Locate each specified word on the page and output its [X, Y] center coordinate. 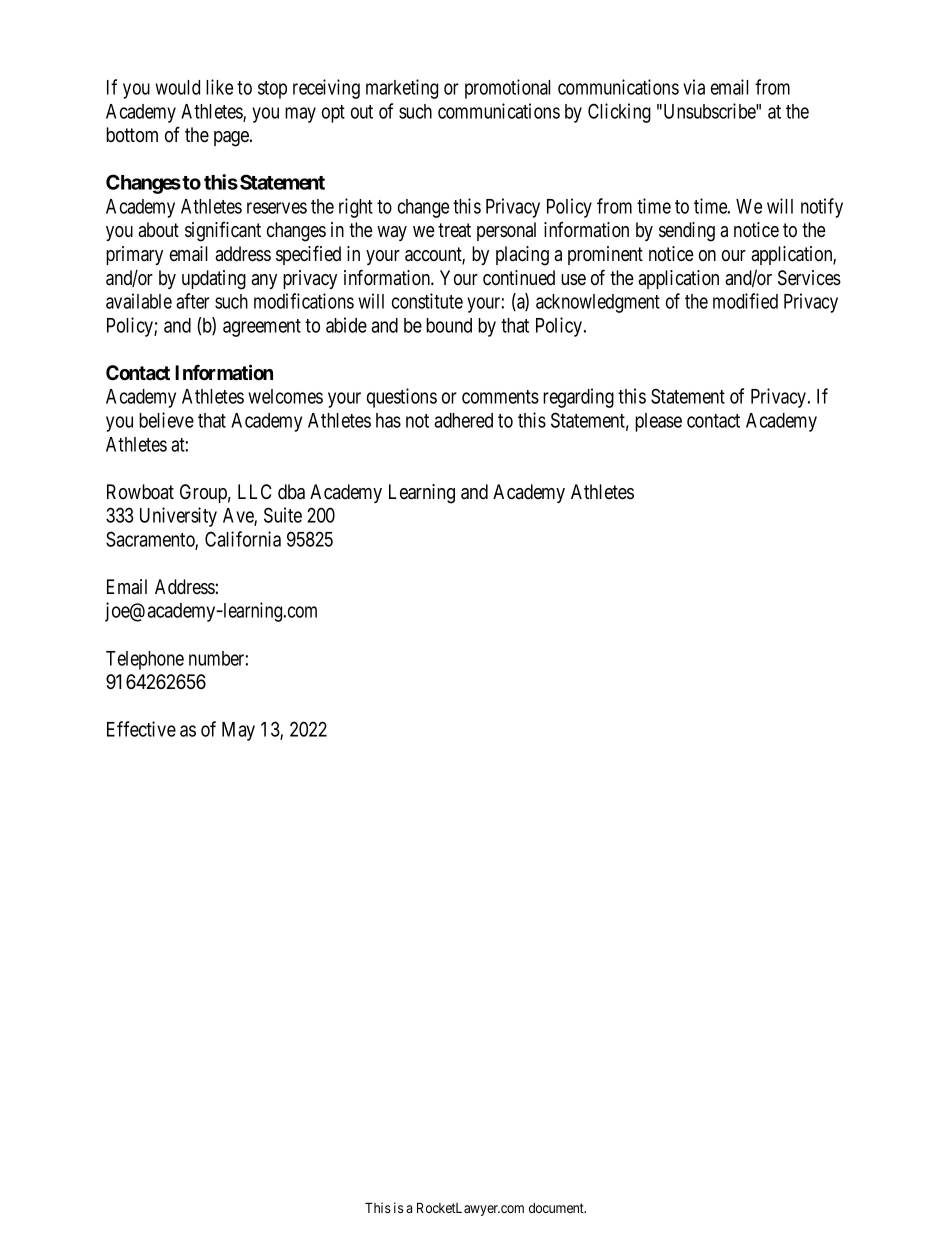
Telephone [145, 660]
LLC [255, 491]
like [219, 87]
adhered [463, 420]
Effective [141, 729]
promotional [507, 89]
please [658, 422]
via [694, 87]
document [557, 1208]
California [243, 539]
